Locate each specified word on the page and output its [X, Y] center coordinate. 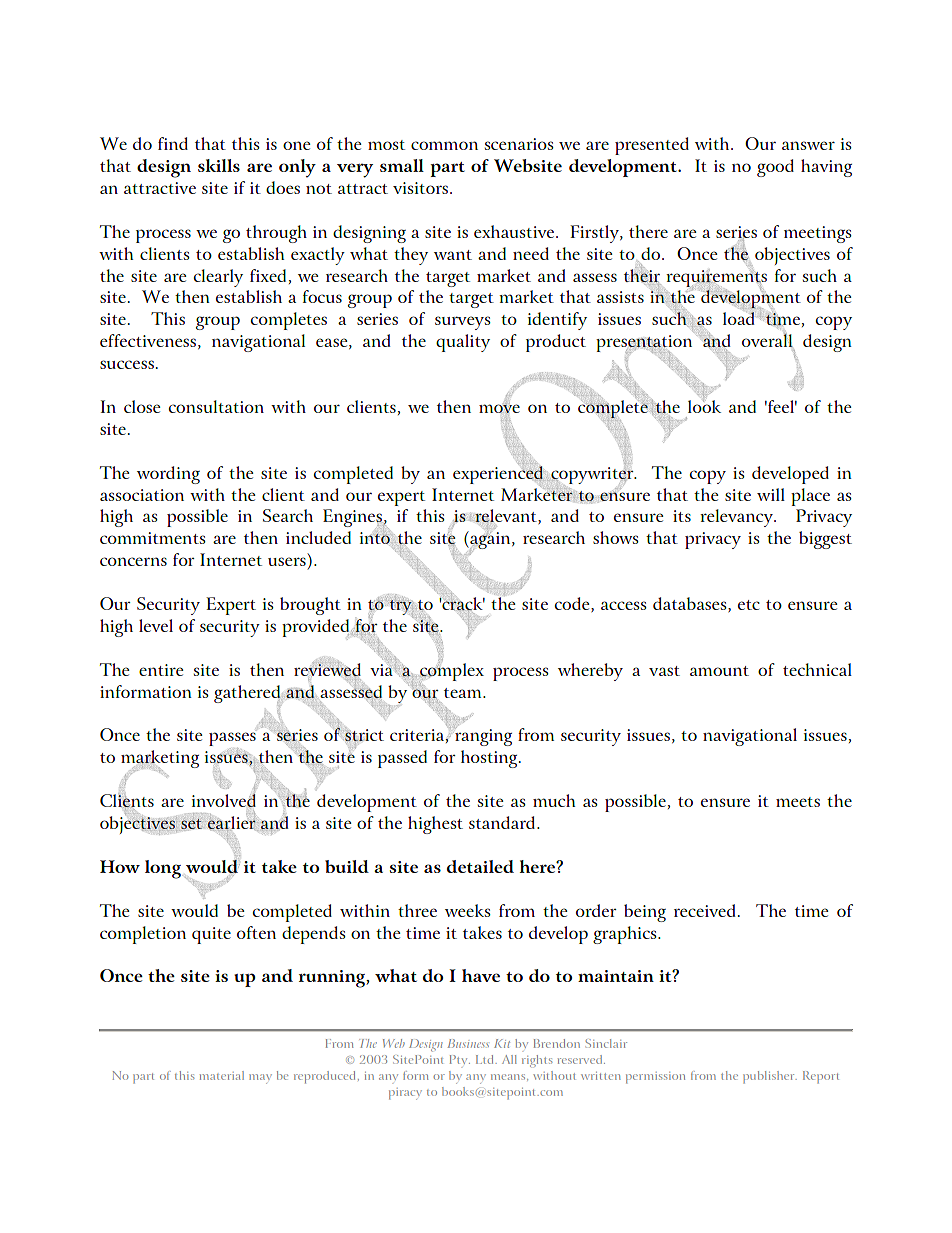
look [704, 406]
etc [749, 605]
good [775, 168]
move [499, 409]
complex [451, 671]
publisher [770, 1077]
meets [798, 802]
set [191, 824]
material [222, 1075]
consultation [216, 406]
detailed [480, 866]
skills [219, 165]
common [444, 145]
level [156, 625]
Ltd [486, 1059]
